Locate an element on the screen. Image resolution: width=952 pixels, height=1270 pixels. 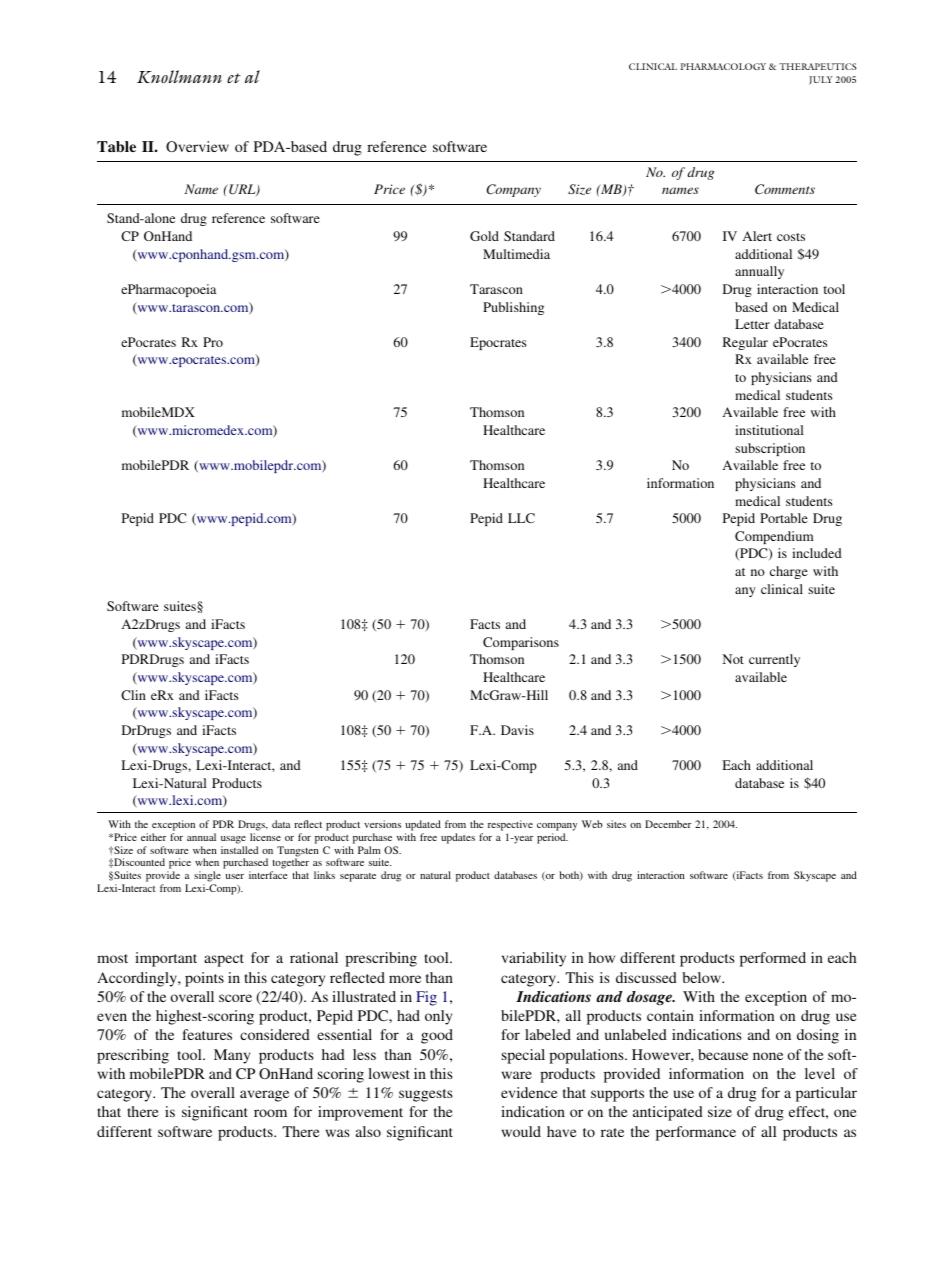
December is located at coordinates (668, 824).
